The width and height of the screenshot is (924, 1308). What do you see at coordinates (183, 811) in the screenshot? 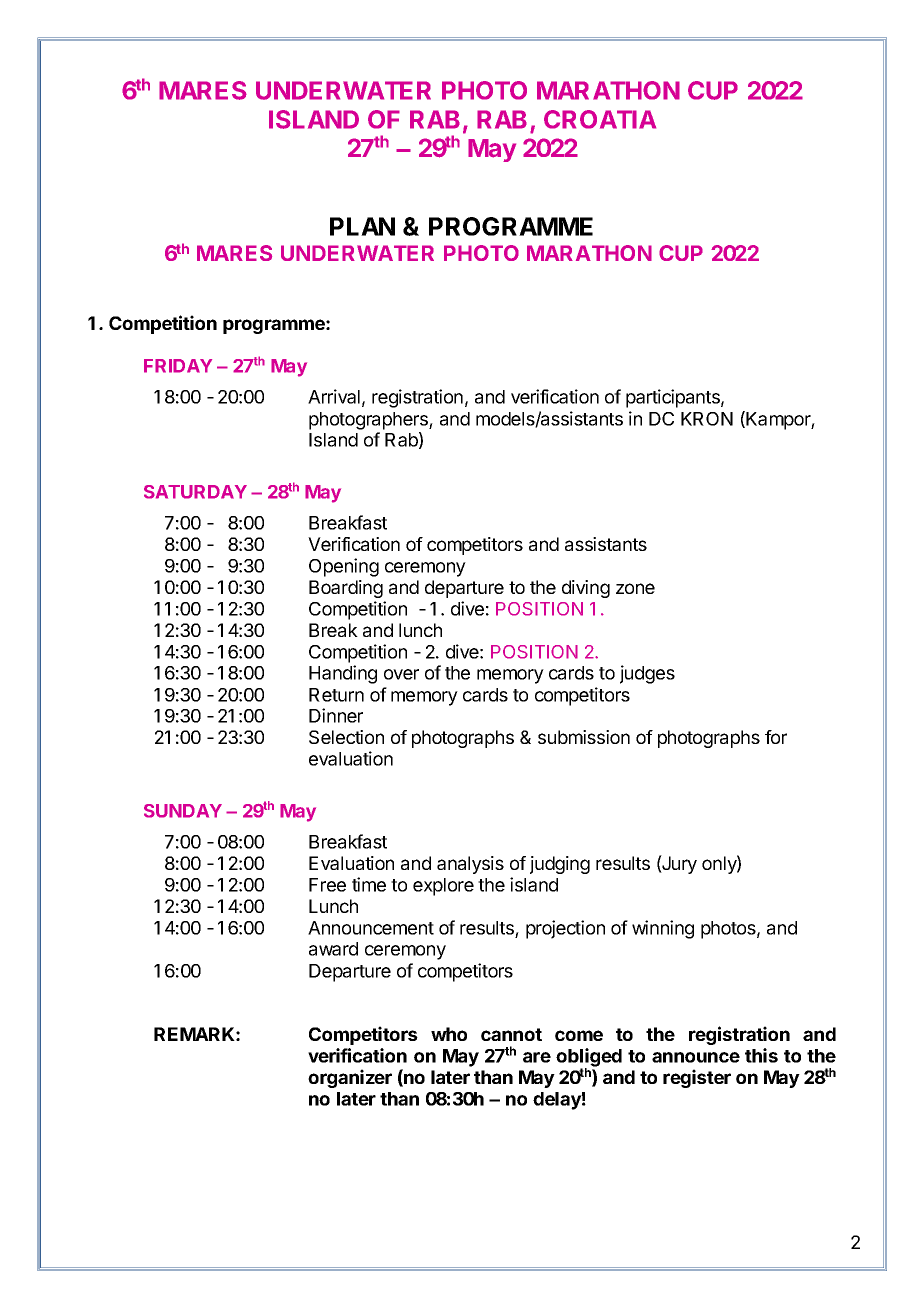
I see `SUNDAY` at bounding box center [183, 811].
